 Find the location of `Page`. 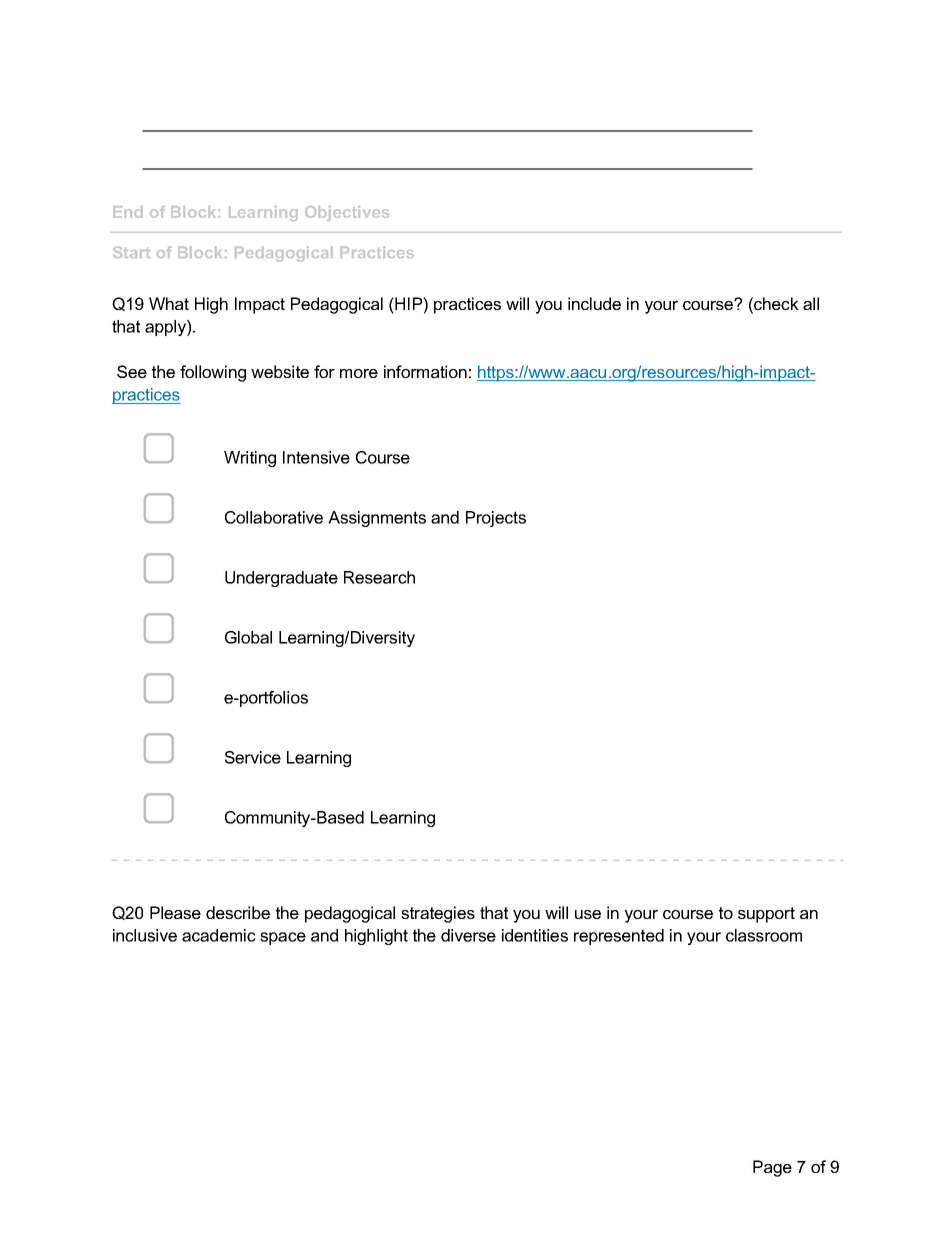

Page is located at coordinates (772, 1168).
